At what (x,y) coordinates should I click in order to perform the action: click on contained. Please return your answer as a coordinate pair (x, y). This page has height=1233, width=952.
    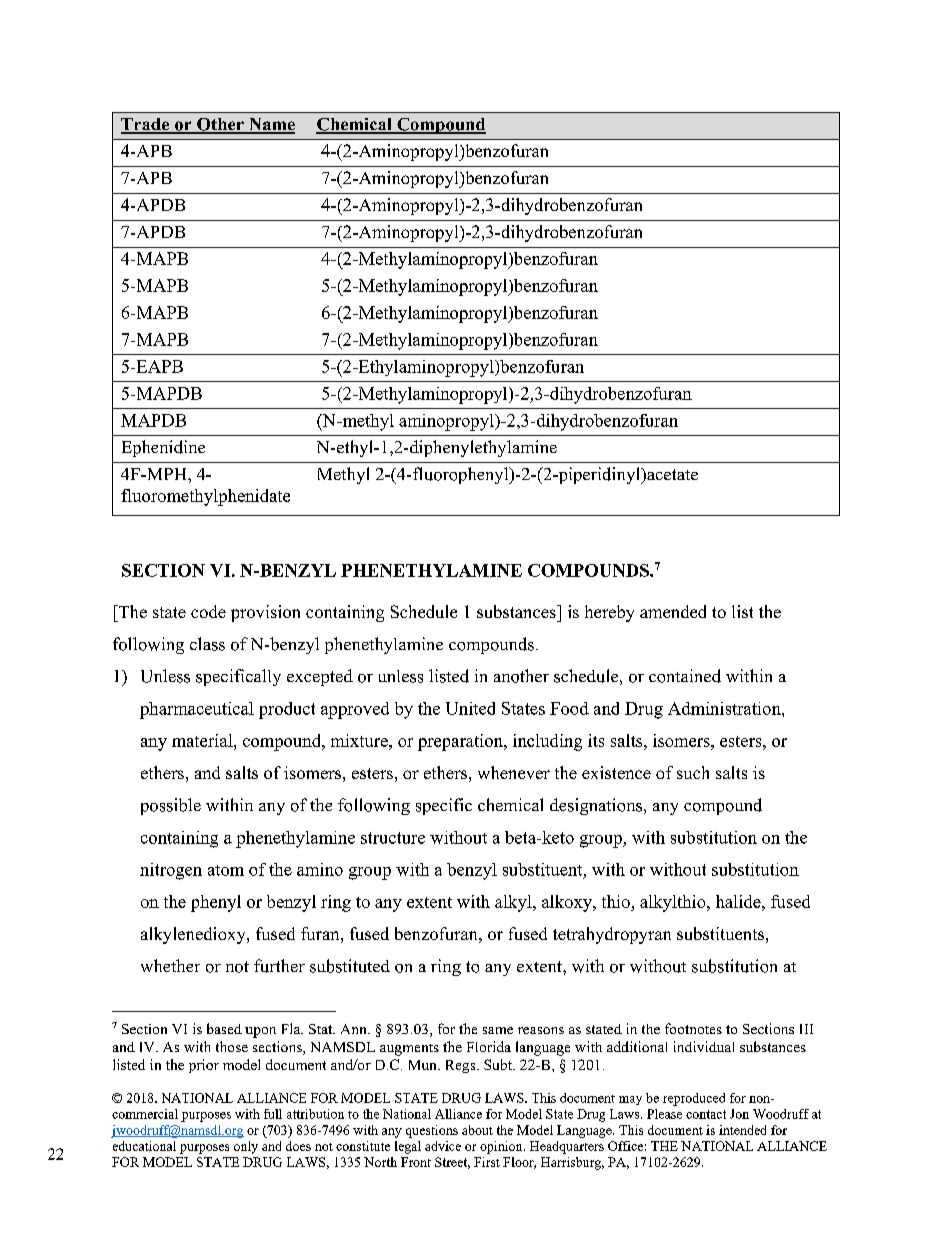
    Looking at the image, I should click on (685, 676).
